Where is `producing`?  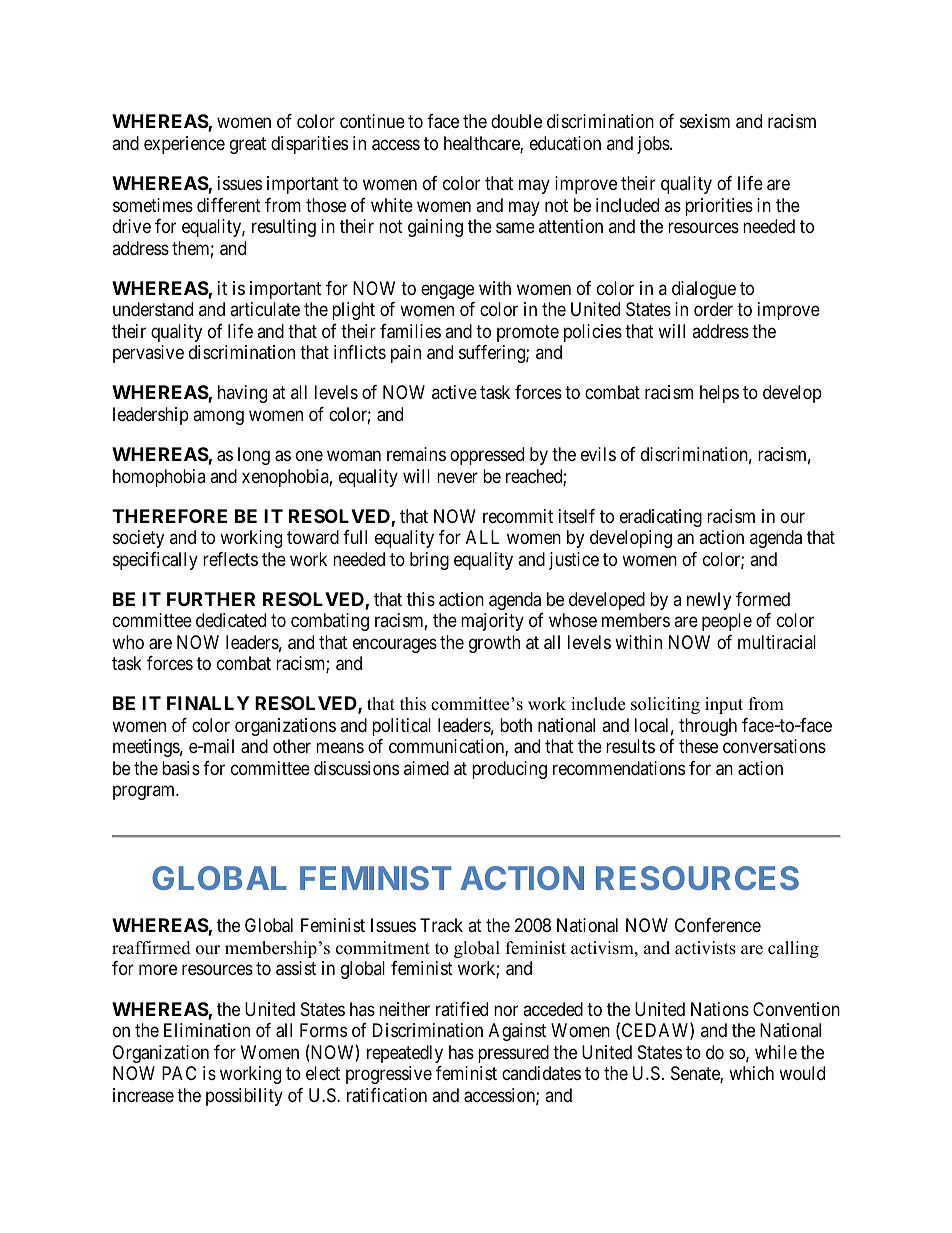 producing is located at coordinates (509, 770).
